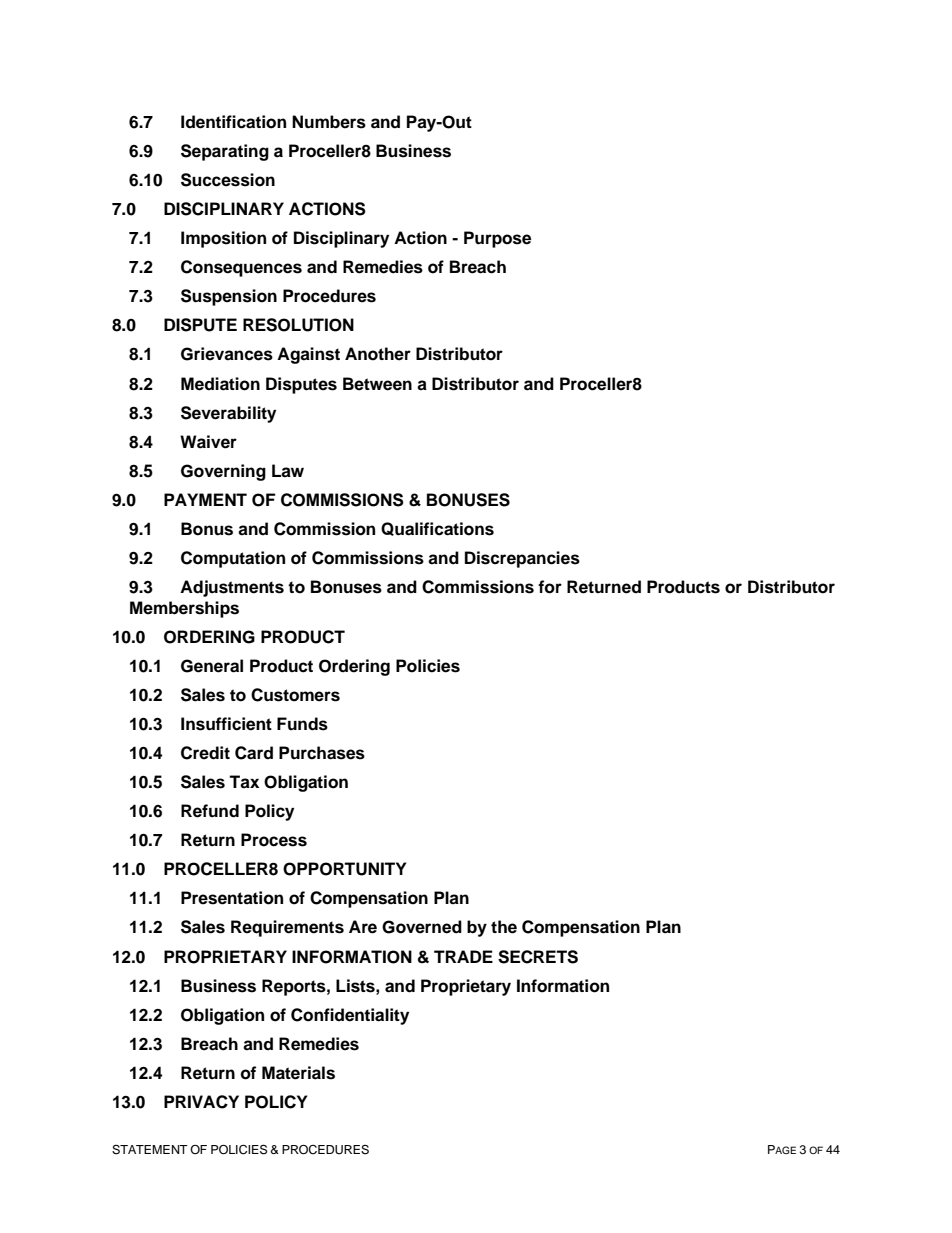 The image size is (952, 1233). I want to click on Between, so click(377, 384).
